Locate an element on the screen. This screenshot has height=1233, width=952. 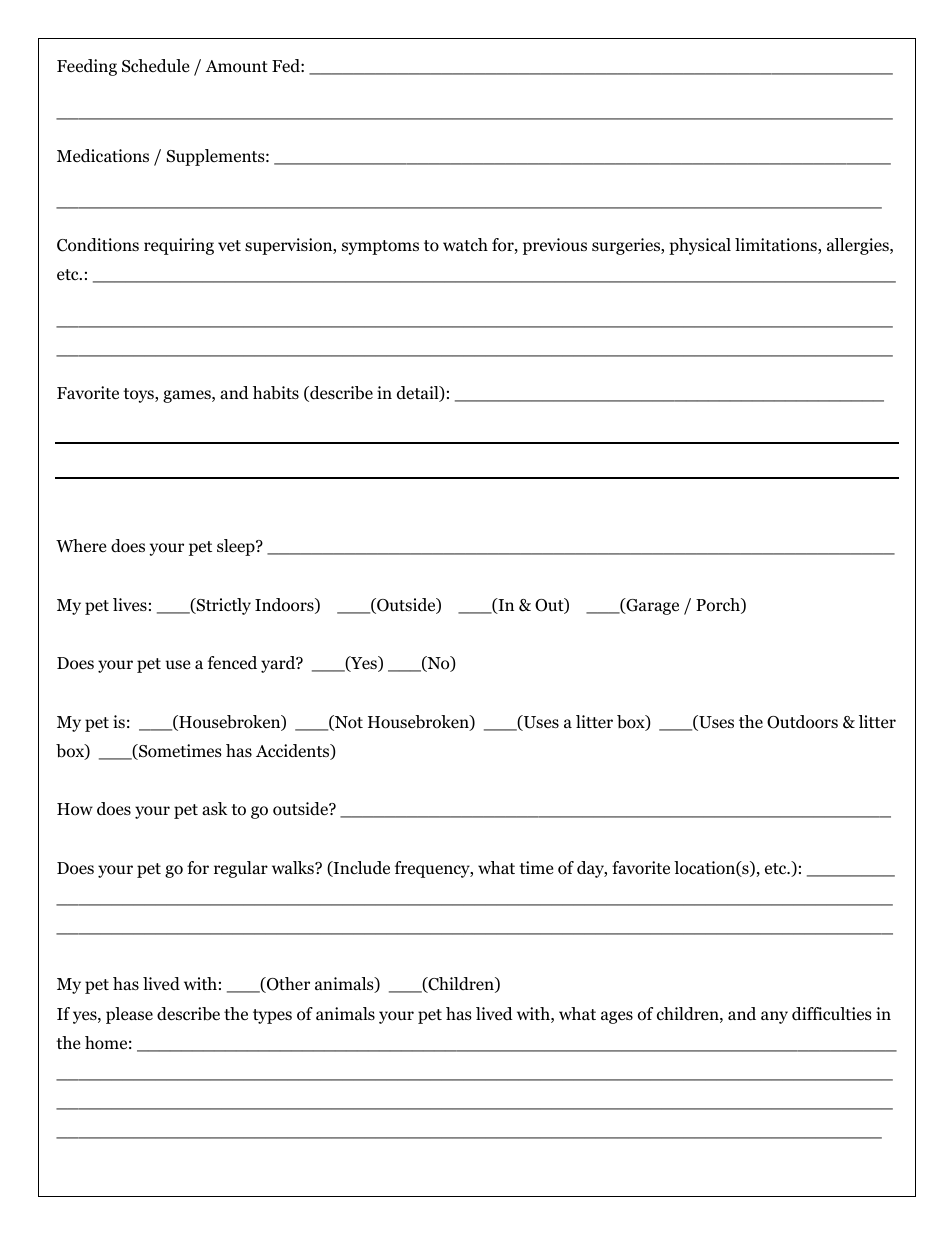
allergies is located at coordinates (859, 246).
